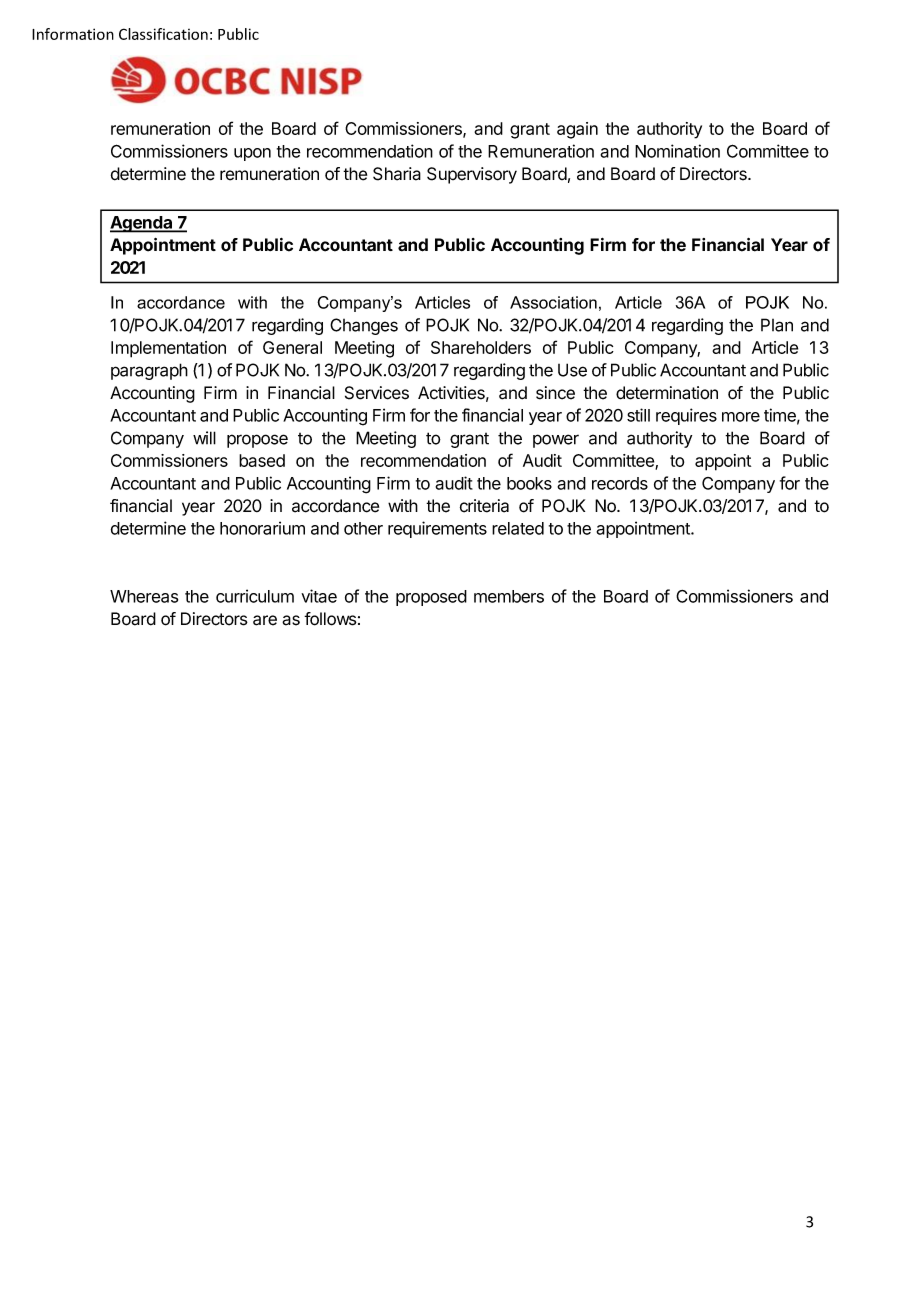 The height and width of the screenshot is (1308, 924). I want to click on Agenda, so click(142, 224).
